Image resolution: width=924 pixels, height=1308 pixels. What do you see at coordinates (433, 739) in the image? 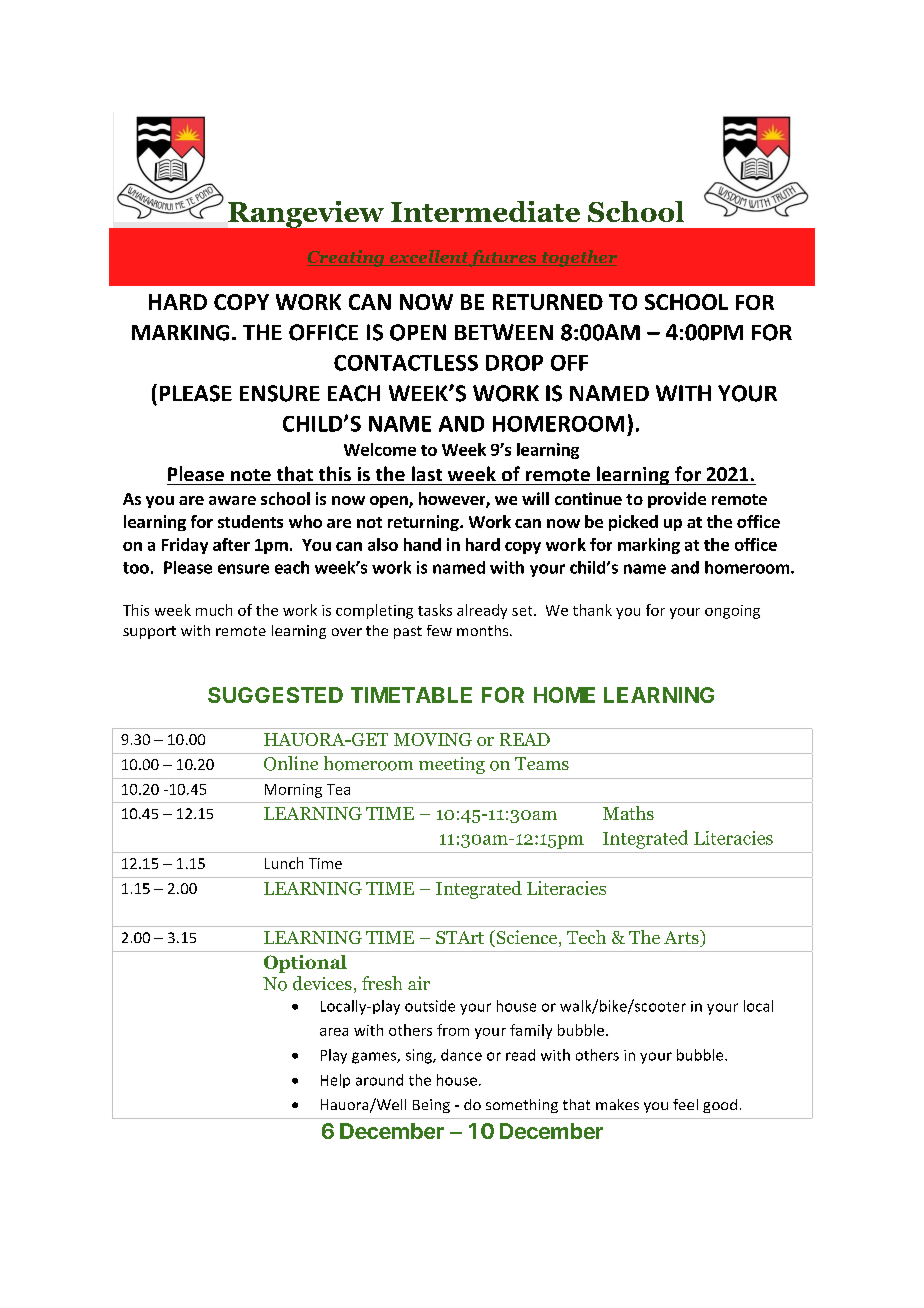
I see `MOVING` at bounding box center [433, 739].
